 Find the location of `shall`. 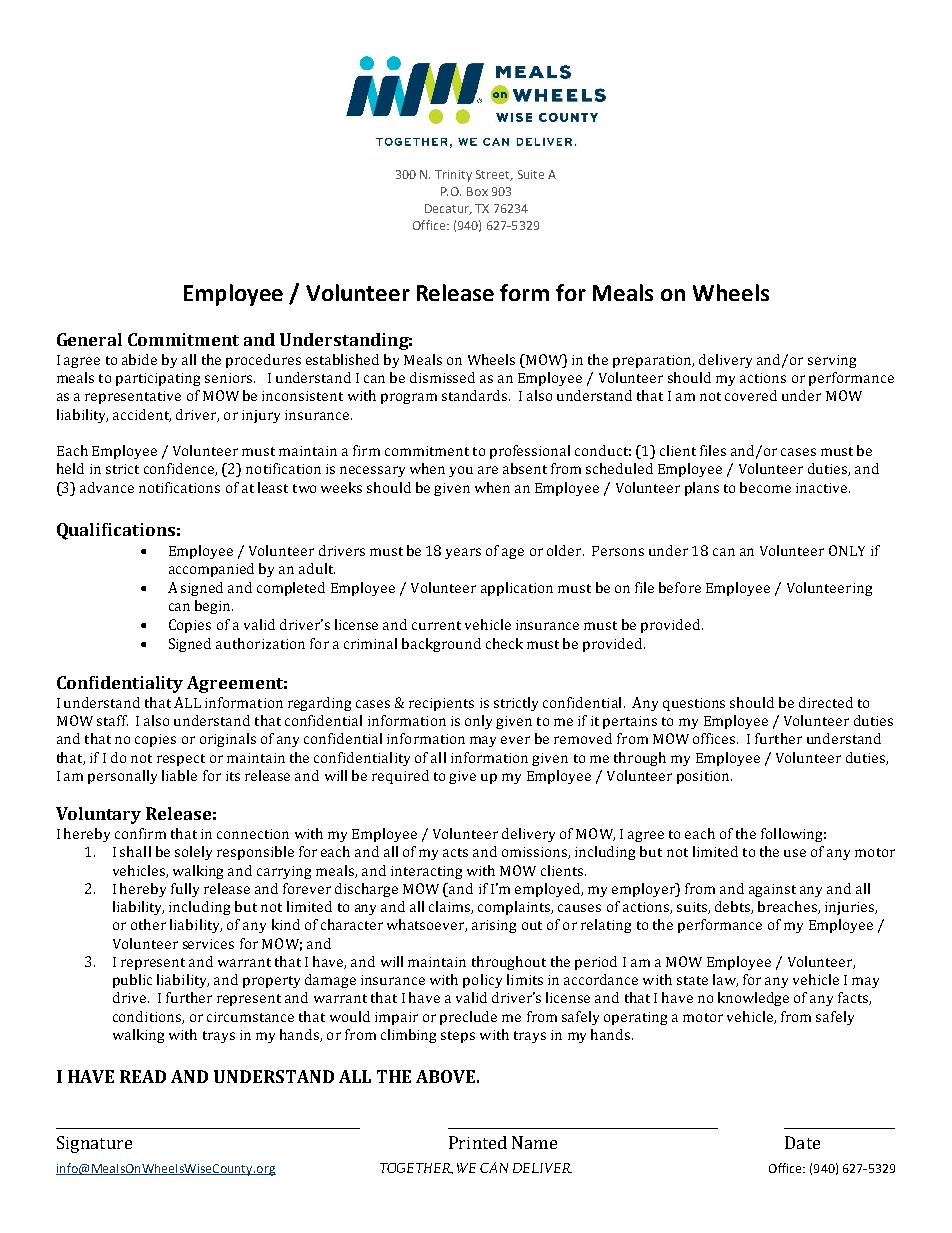

shall is located at coordinates (135, 851).
